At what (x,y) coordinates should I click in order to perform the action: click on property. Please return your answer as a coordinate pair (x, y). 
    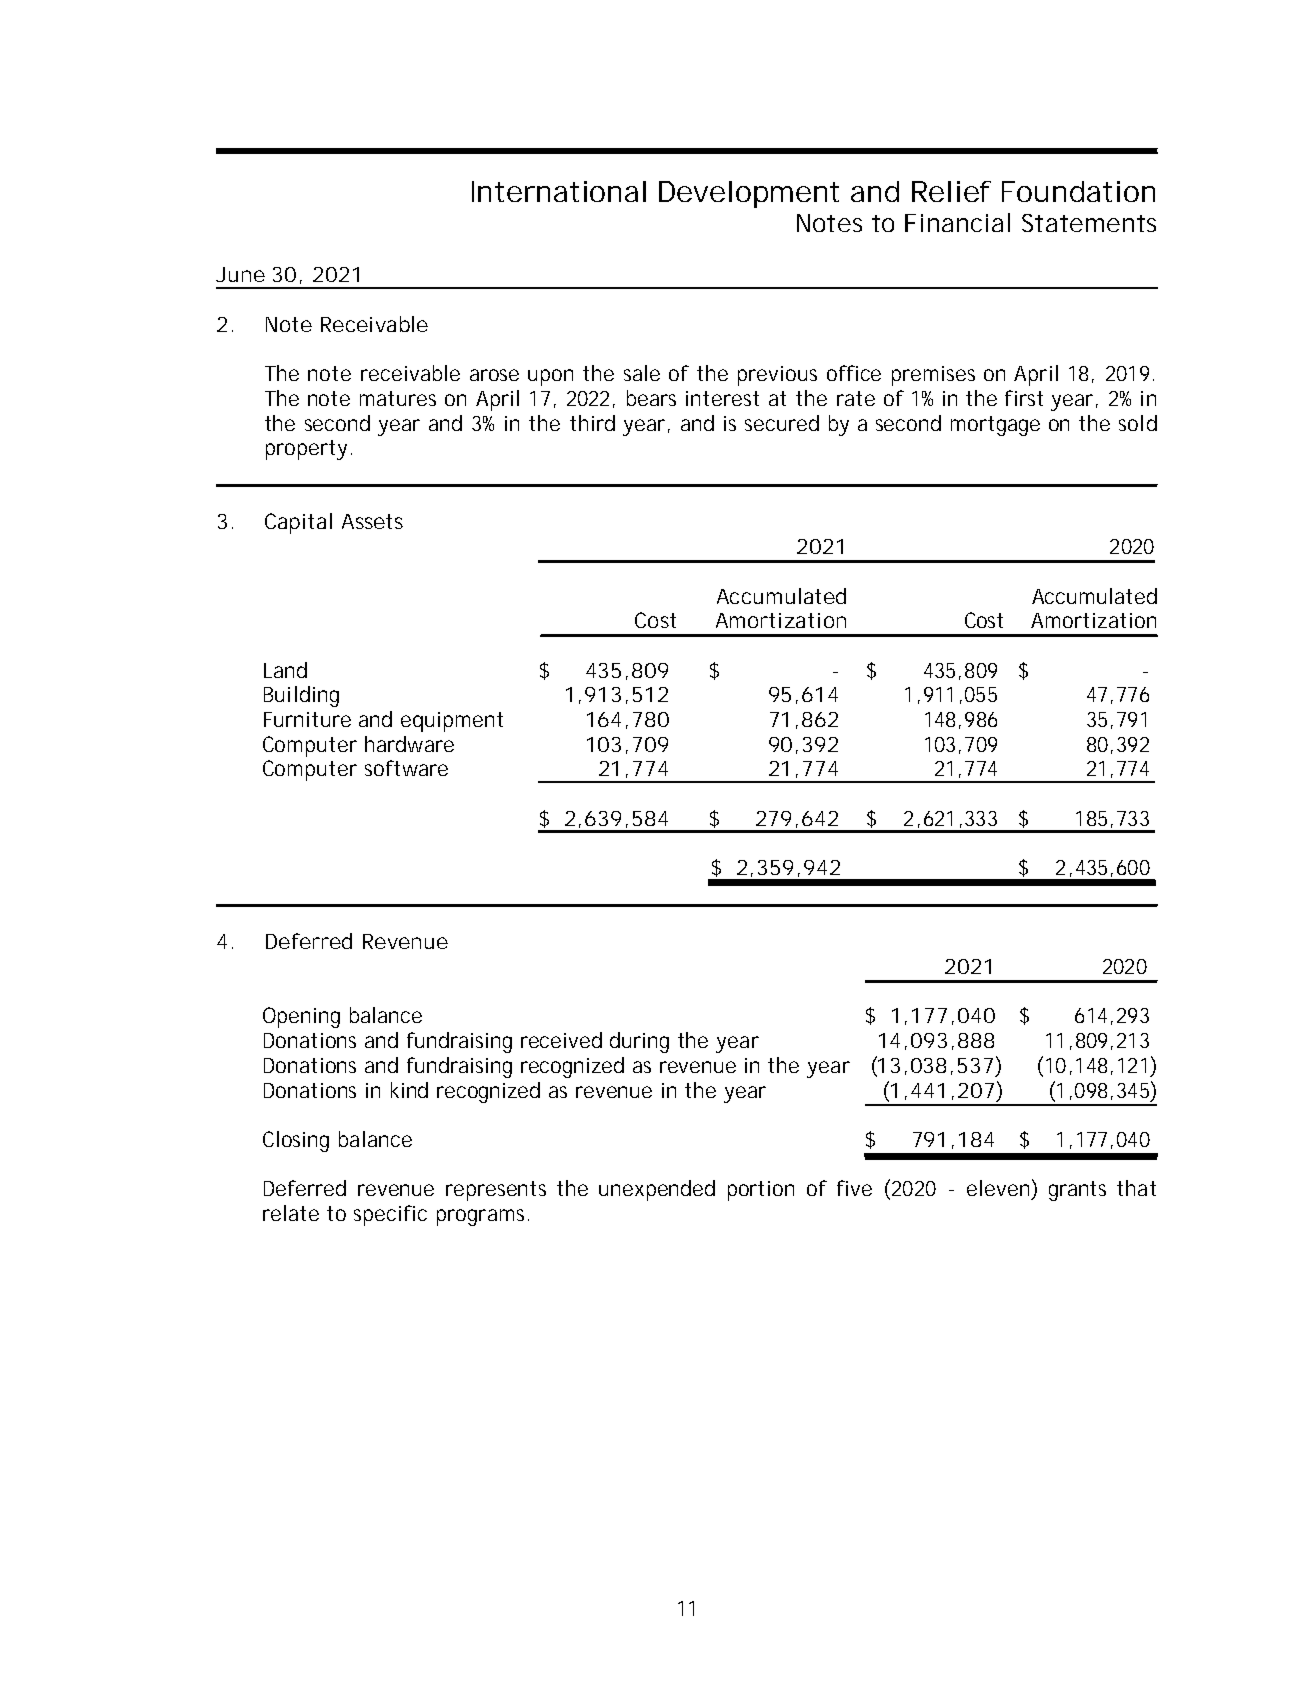
    Looking at the image, I should click on (306, 450).
